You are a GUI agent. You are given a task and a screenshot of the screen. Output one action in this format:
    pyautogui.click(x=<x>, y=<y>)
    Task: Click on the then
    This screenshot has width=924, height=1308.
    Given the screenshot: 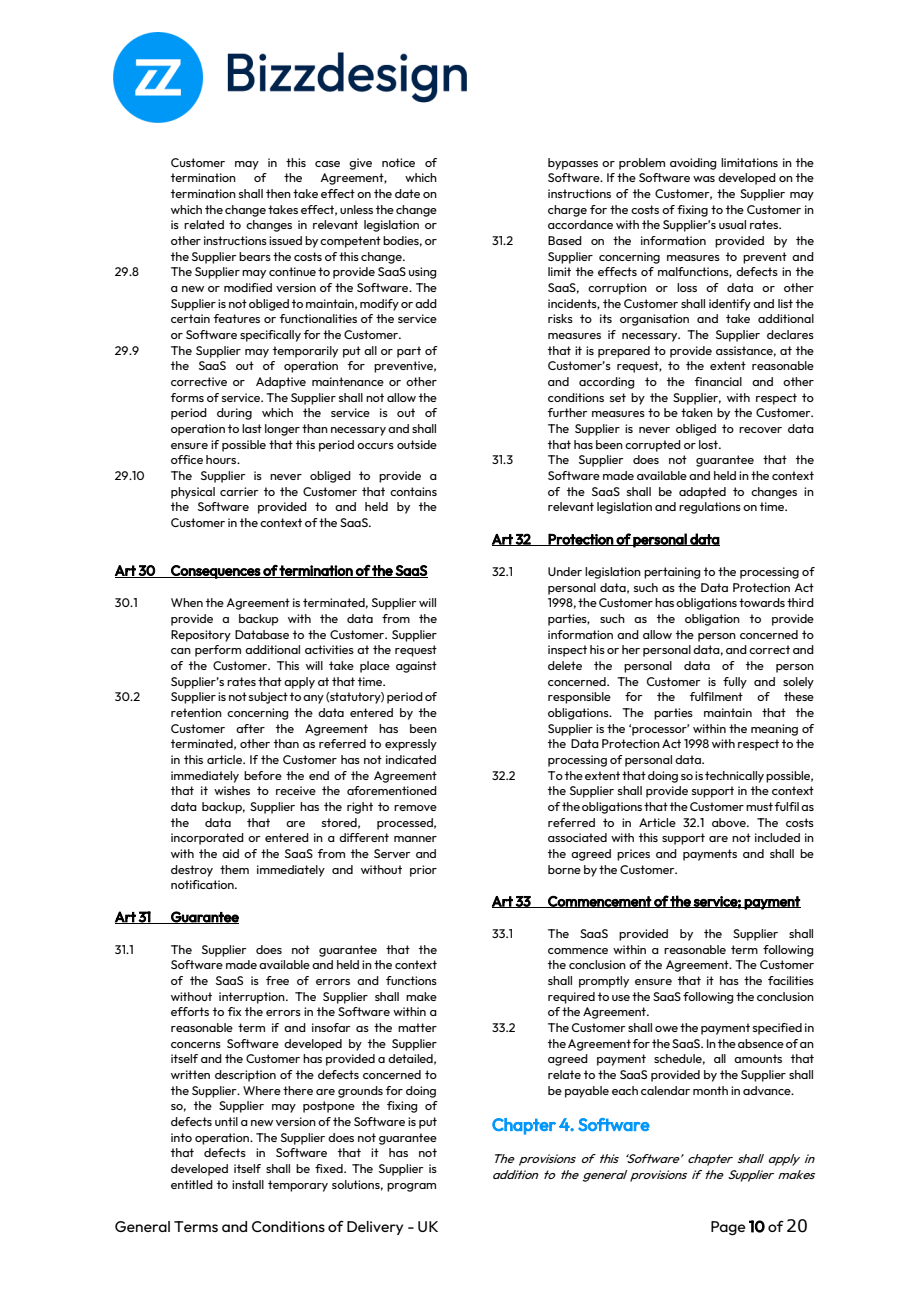 What is the action you would take?
    pyautogui.click(x=278, y=193)
